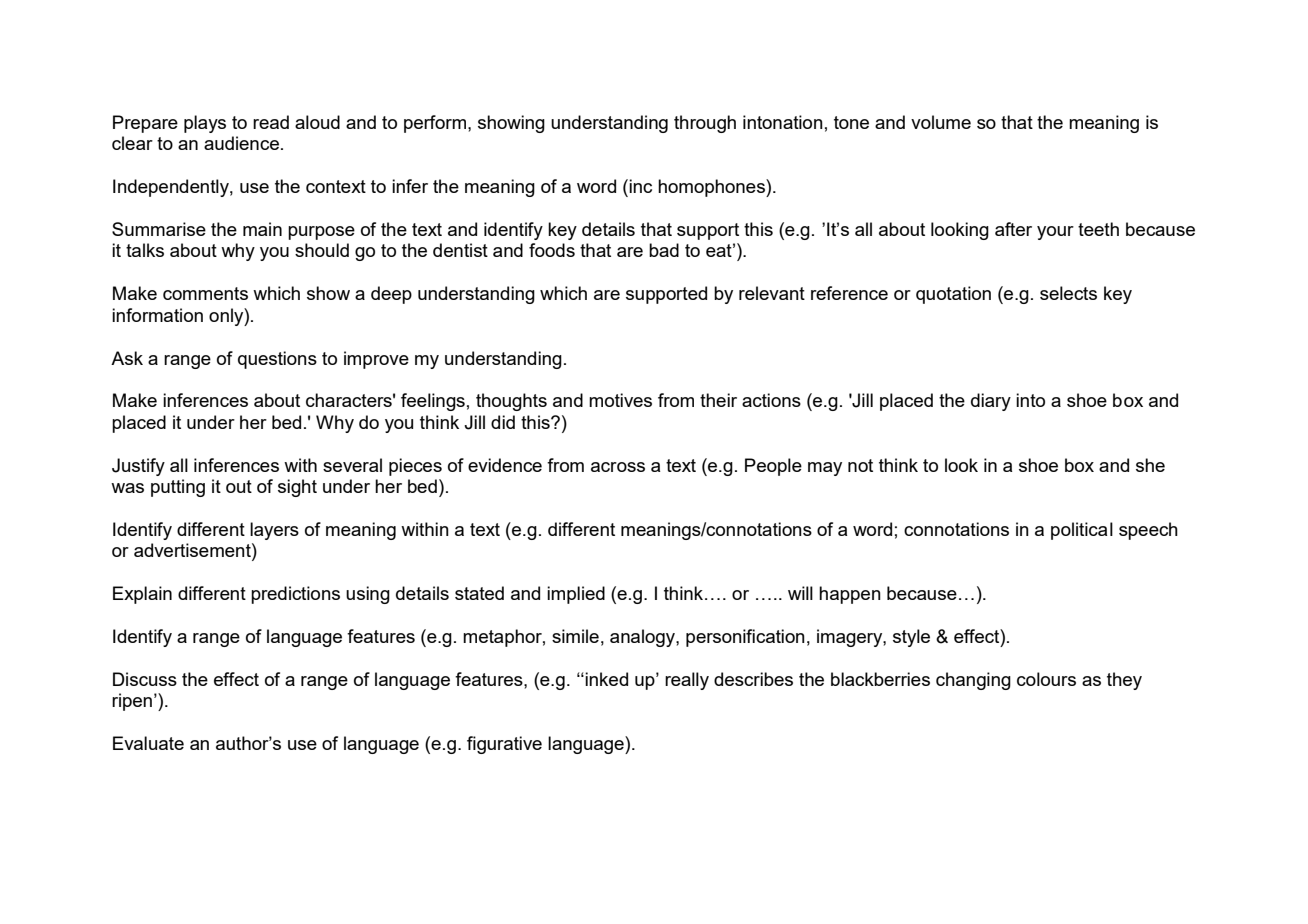 The width and height of the document is (1308, 924). What do you see at coordinates (148, 743) in the document?
I see `Evaluate` at bounding box center [148, 743].
